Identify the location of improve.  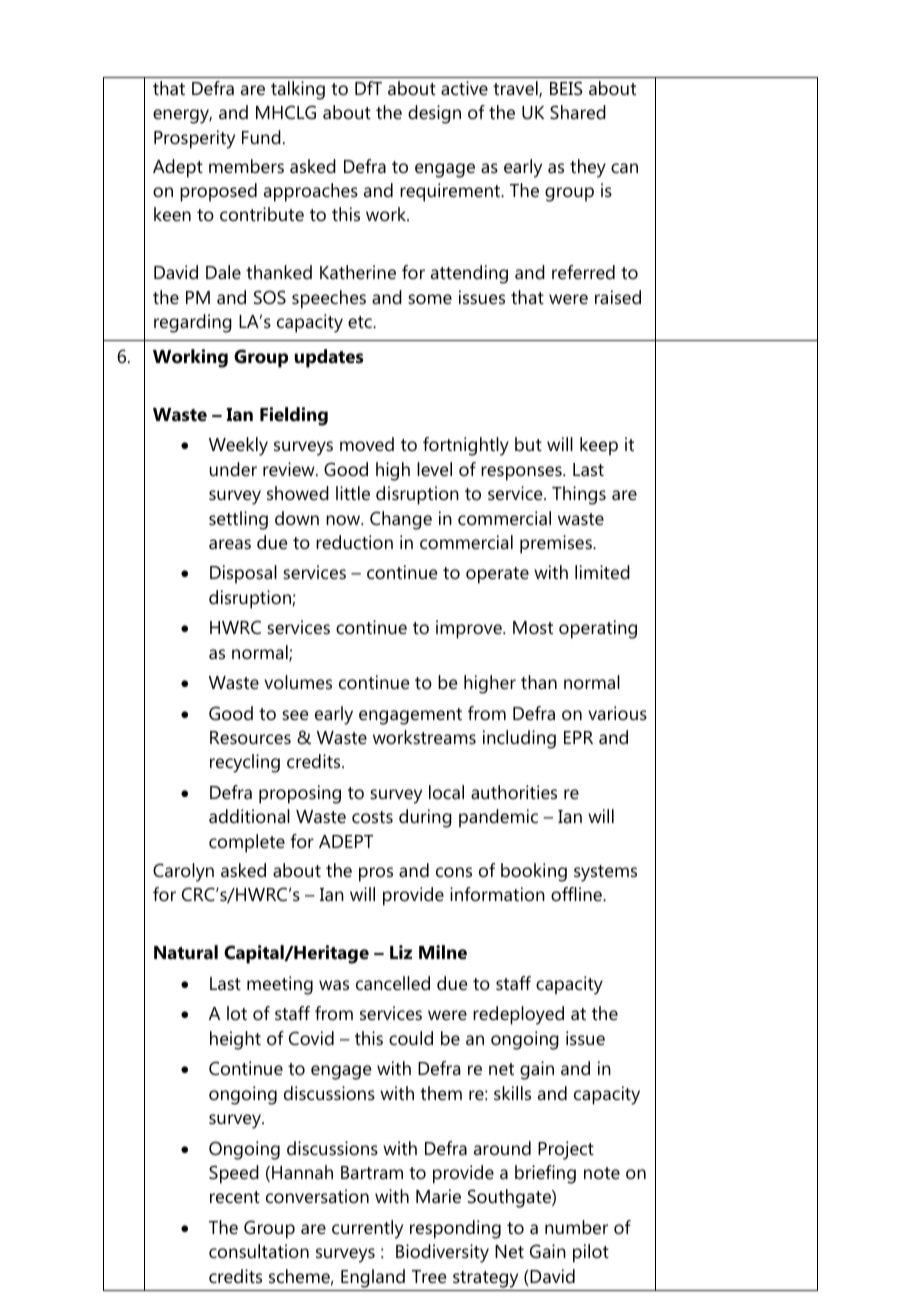
(470, 629).
